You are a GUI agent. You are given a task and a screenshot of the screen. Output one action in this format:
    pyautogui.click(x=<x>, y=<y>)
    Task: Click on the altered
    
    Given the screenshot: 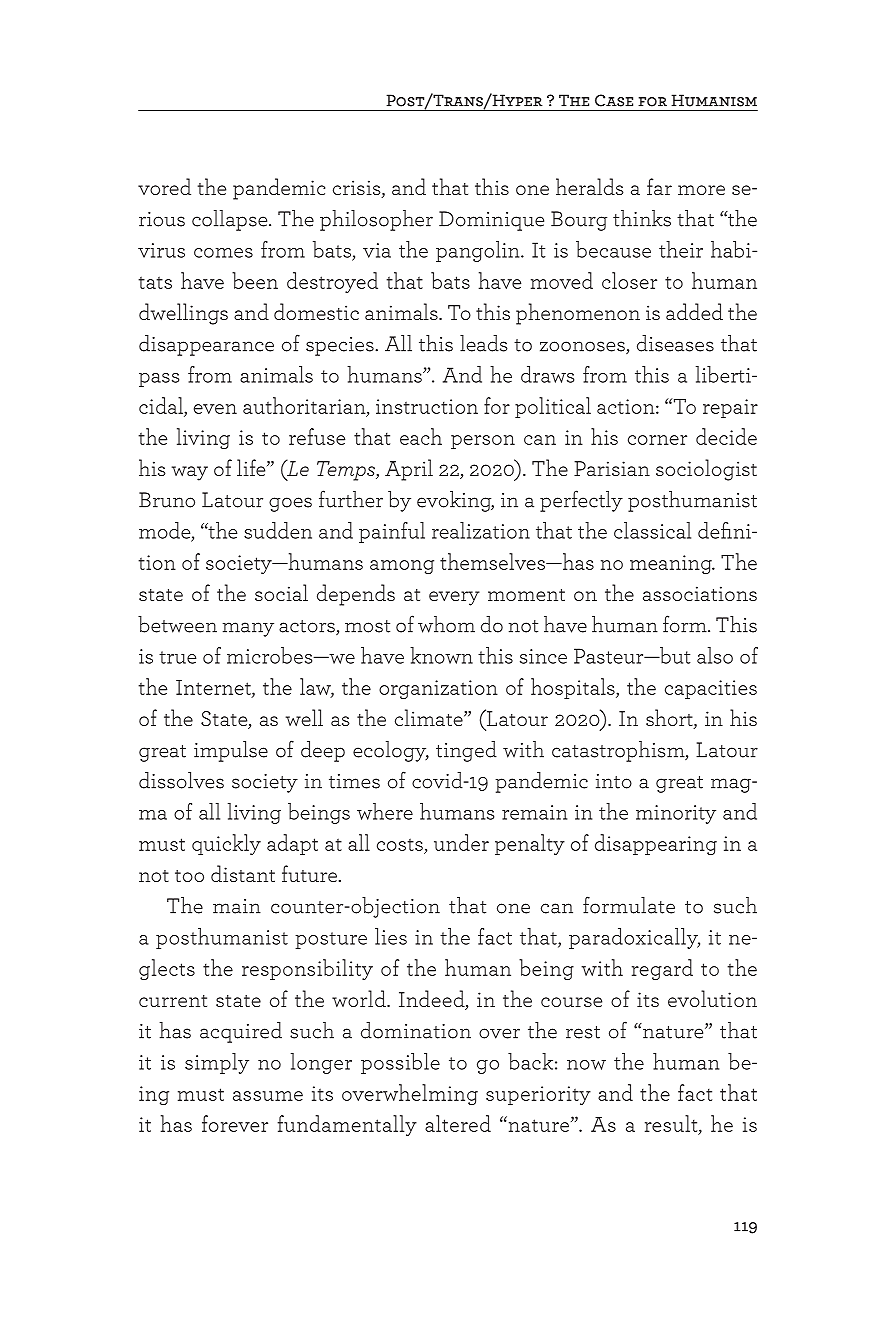 What is the action you would take?
    pyautogui.click(x=458, y=1123)
